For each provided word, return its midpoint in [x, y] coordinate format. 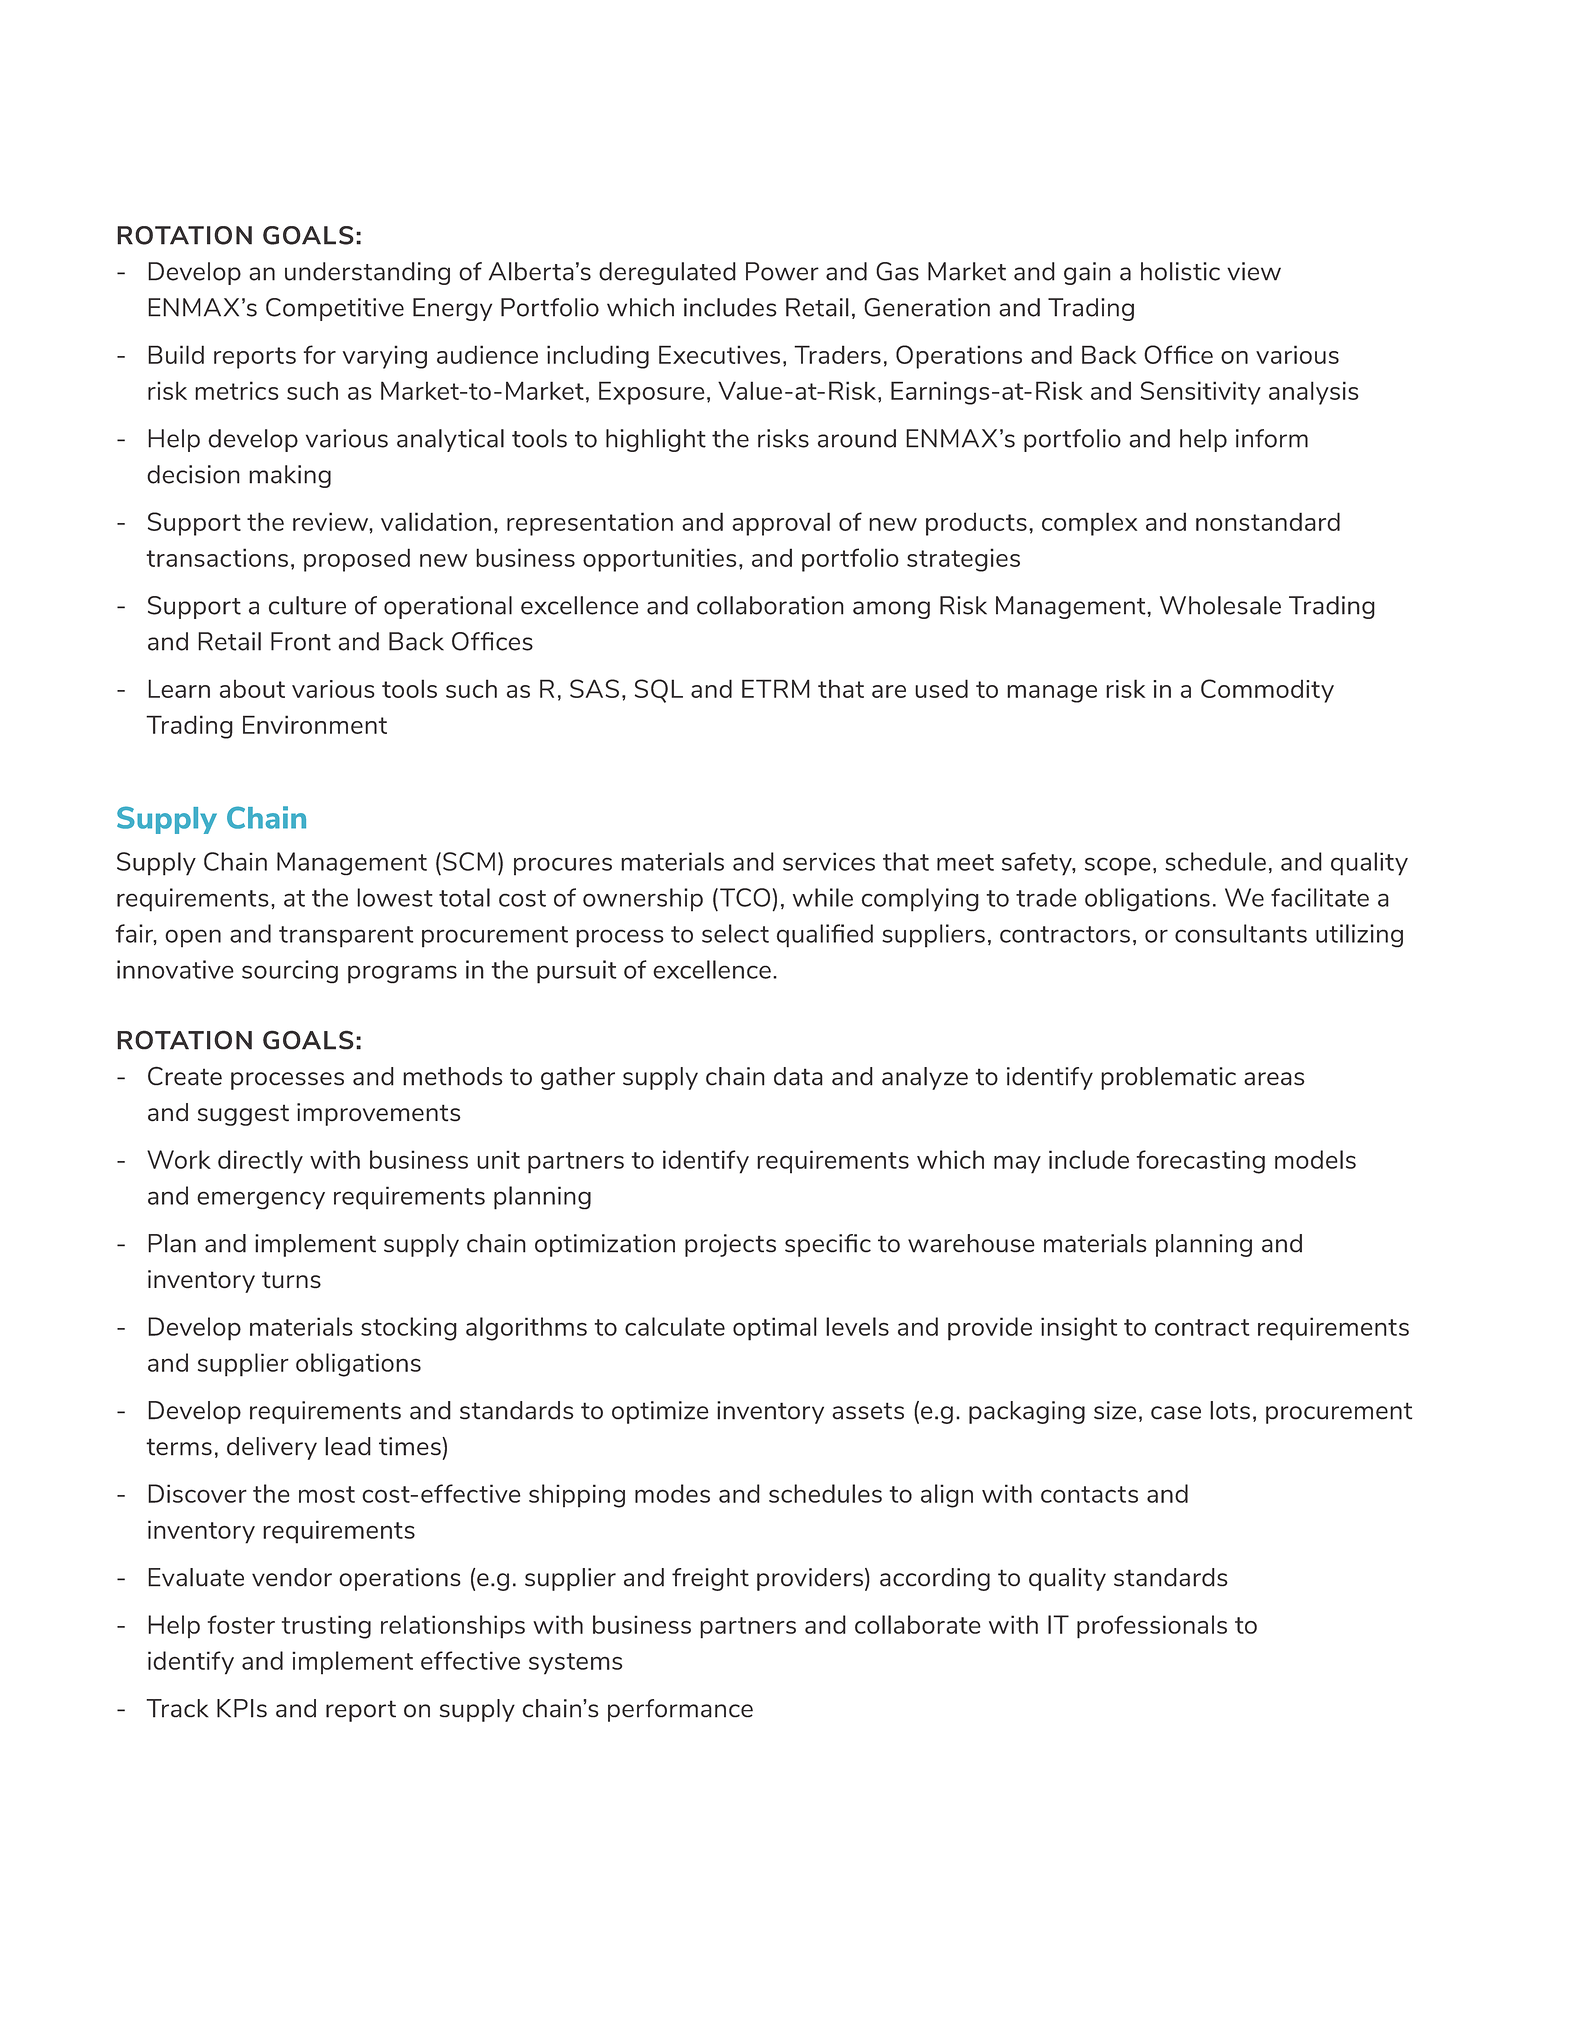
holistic [1180, 271]
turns [291, 1280]
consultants [1241, 933]
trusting [326, 1627]
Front [301, 641]
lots [1230, 1410]
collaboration [770, 605]
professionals [1152, 1627]
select [735, 933]
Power [782, 271]
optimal [775, 1329]
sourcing [290, 972]
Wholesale [1220, 605]
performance [680, 1710]
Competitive [335, 309]
